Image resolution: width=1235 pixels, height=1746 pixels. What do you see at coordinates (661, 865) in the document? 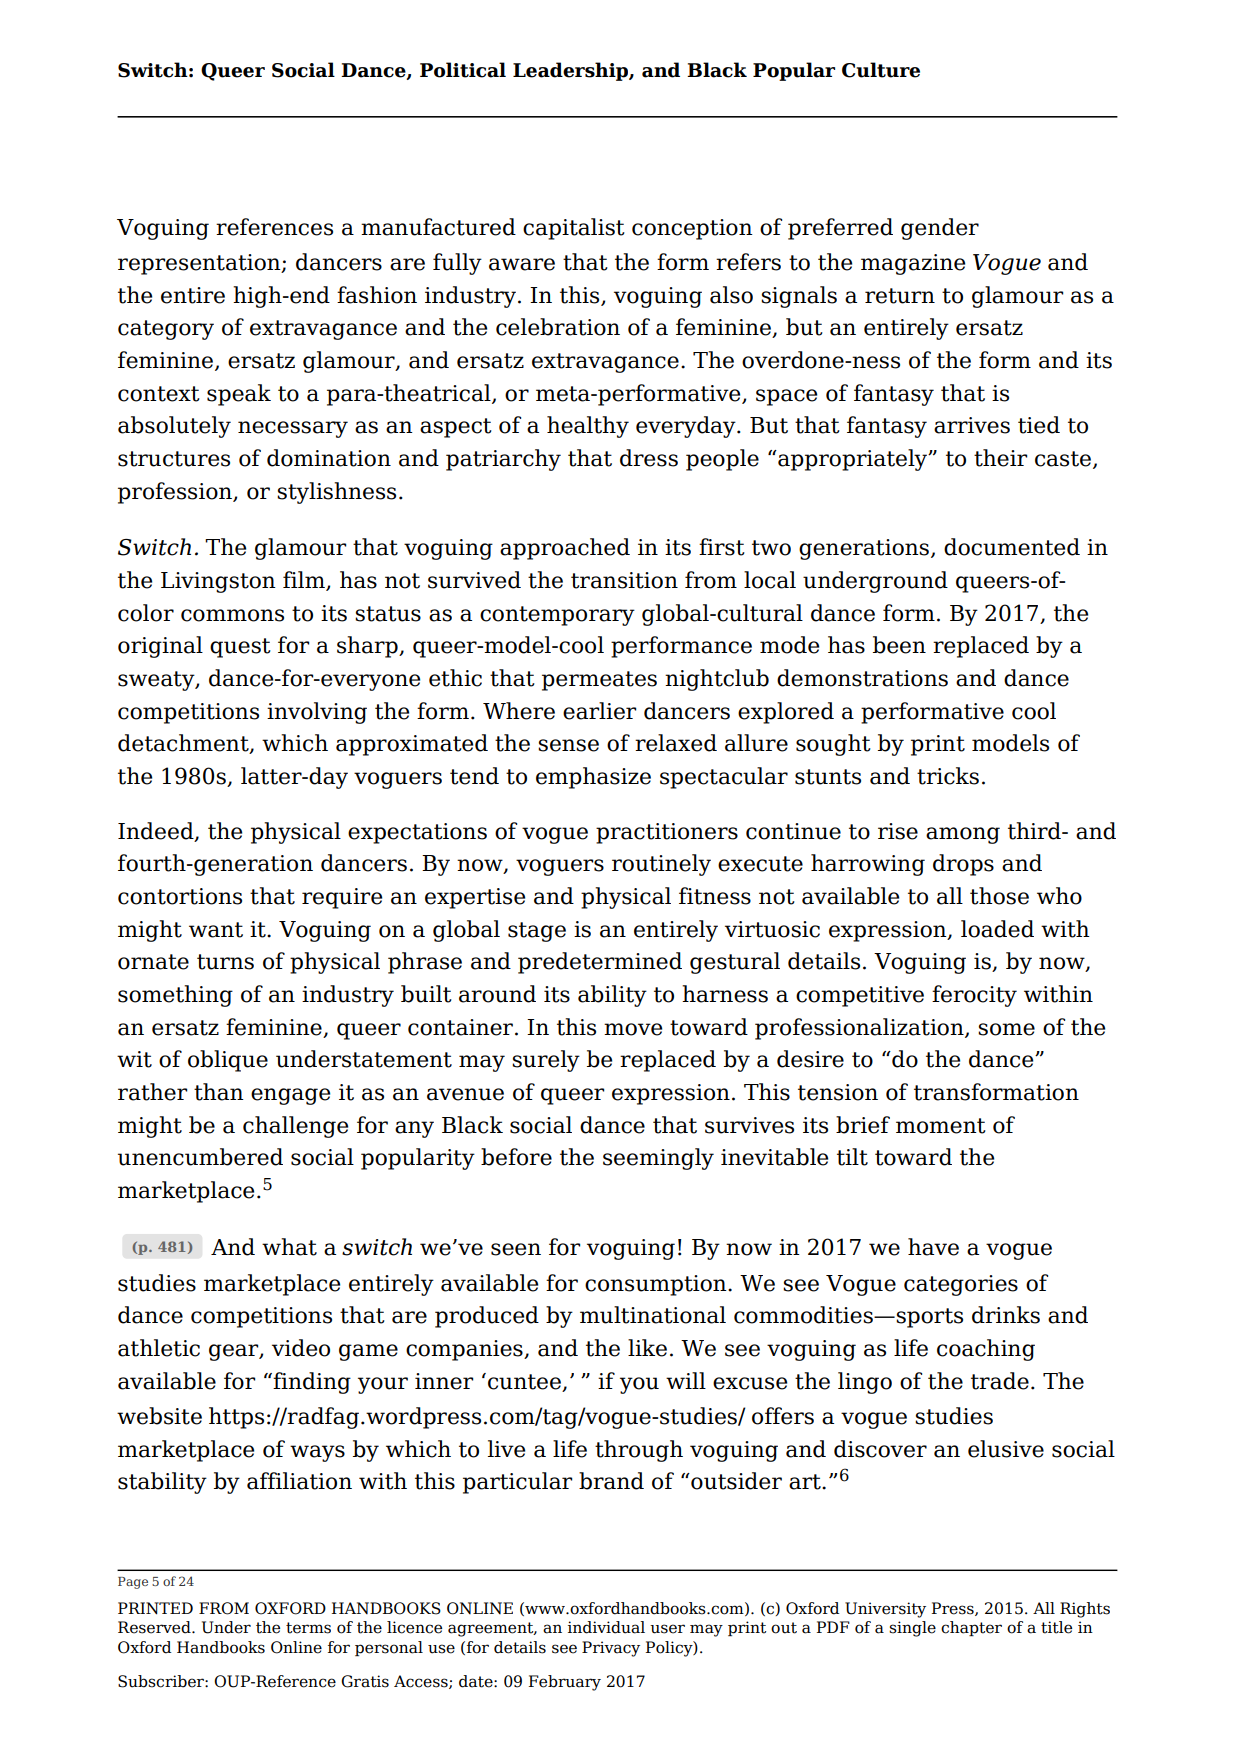
I see `routinely` at bounding box center [661, 865].
